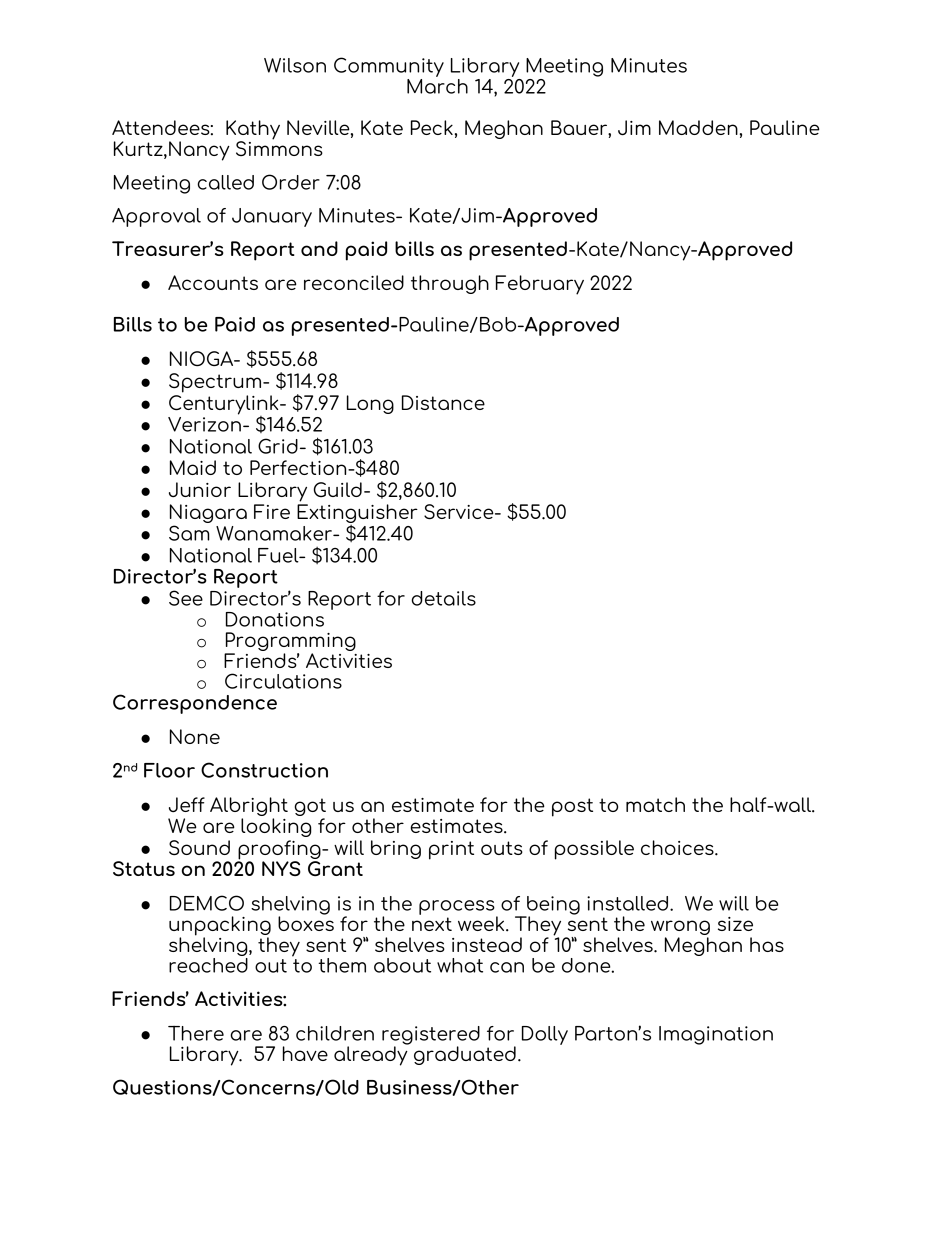  I want to click on registered, so click(431, 1036).
